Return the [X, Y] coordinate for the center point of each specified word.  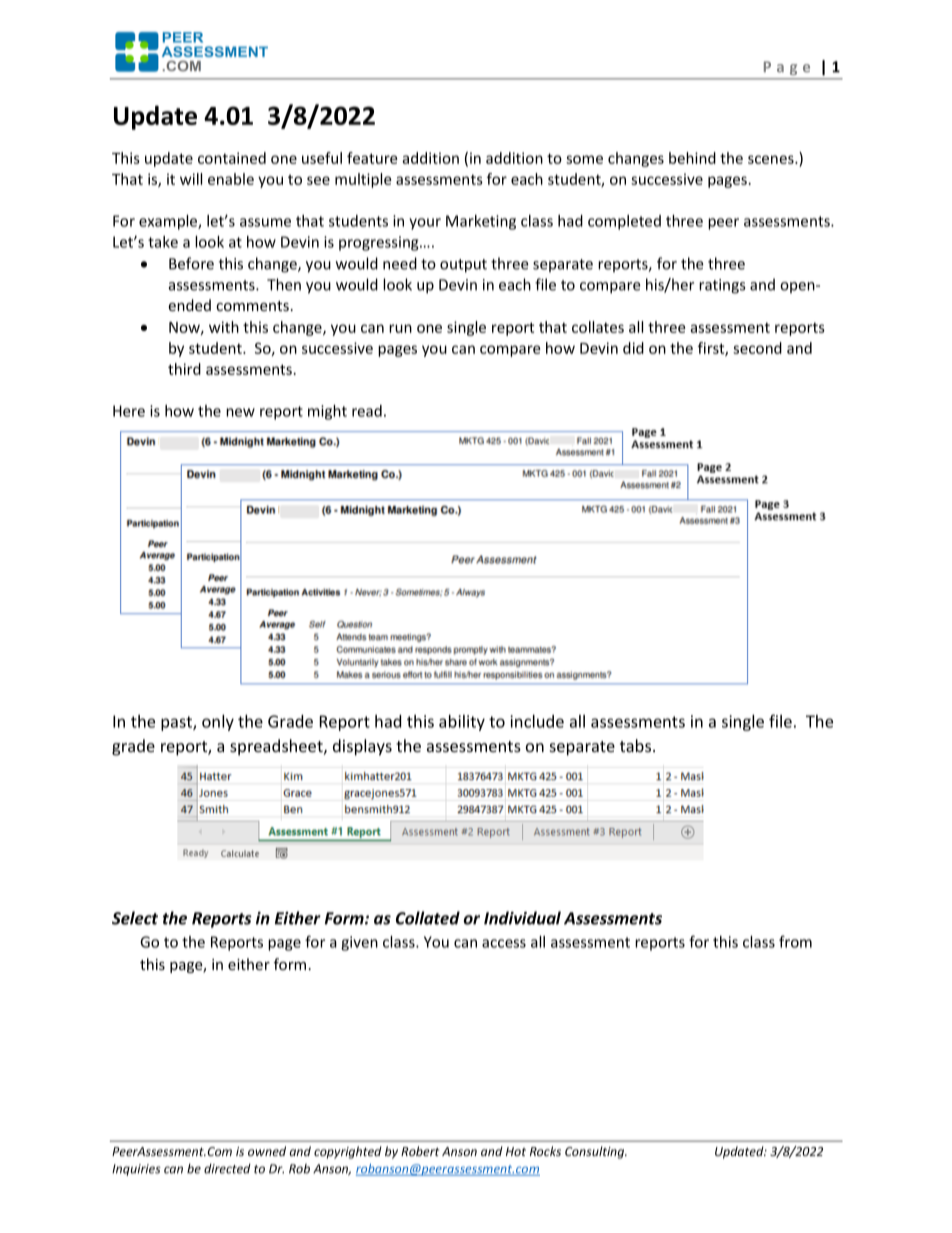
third [184, 369]
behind [692, 158]
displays [362, 747]
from [795, 941]
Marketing [481, 222]
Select [135, 918]
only [218, 722]
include [537, 721]
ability [462, 723]
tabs [637, 745]
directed [227, 1169]
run [400, 328]
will [191, 179]
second [757, 348]
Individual [522, 918]
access [504, 943]
